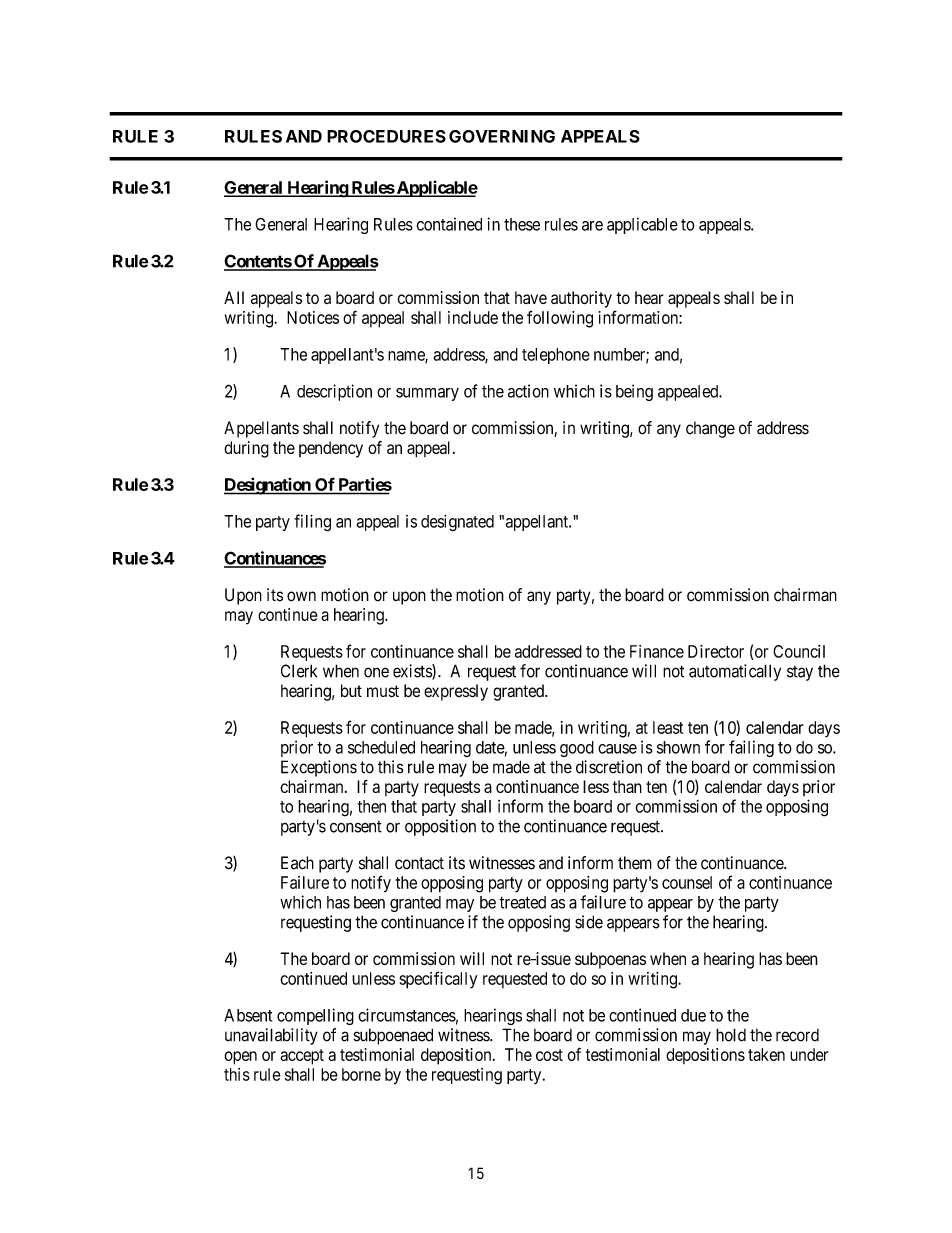  Describe the element at coordinates (687, 882) in the screenshot. I see `counsel` at that location.
